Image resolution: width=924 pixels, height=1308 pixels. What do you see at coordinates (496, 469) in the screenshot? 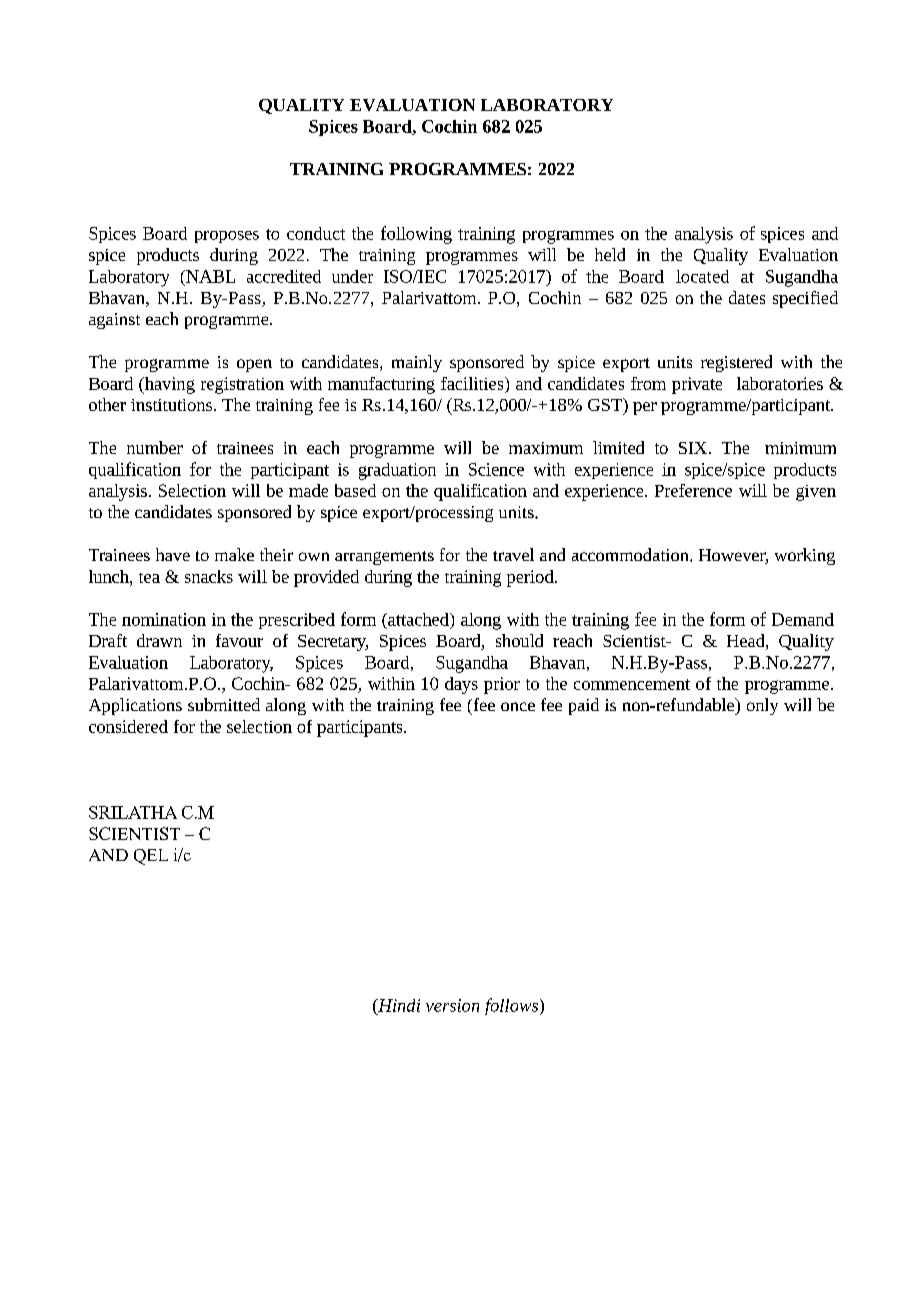
I see `Science` at bounding box center [496, 469].
